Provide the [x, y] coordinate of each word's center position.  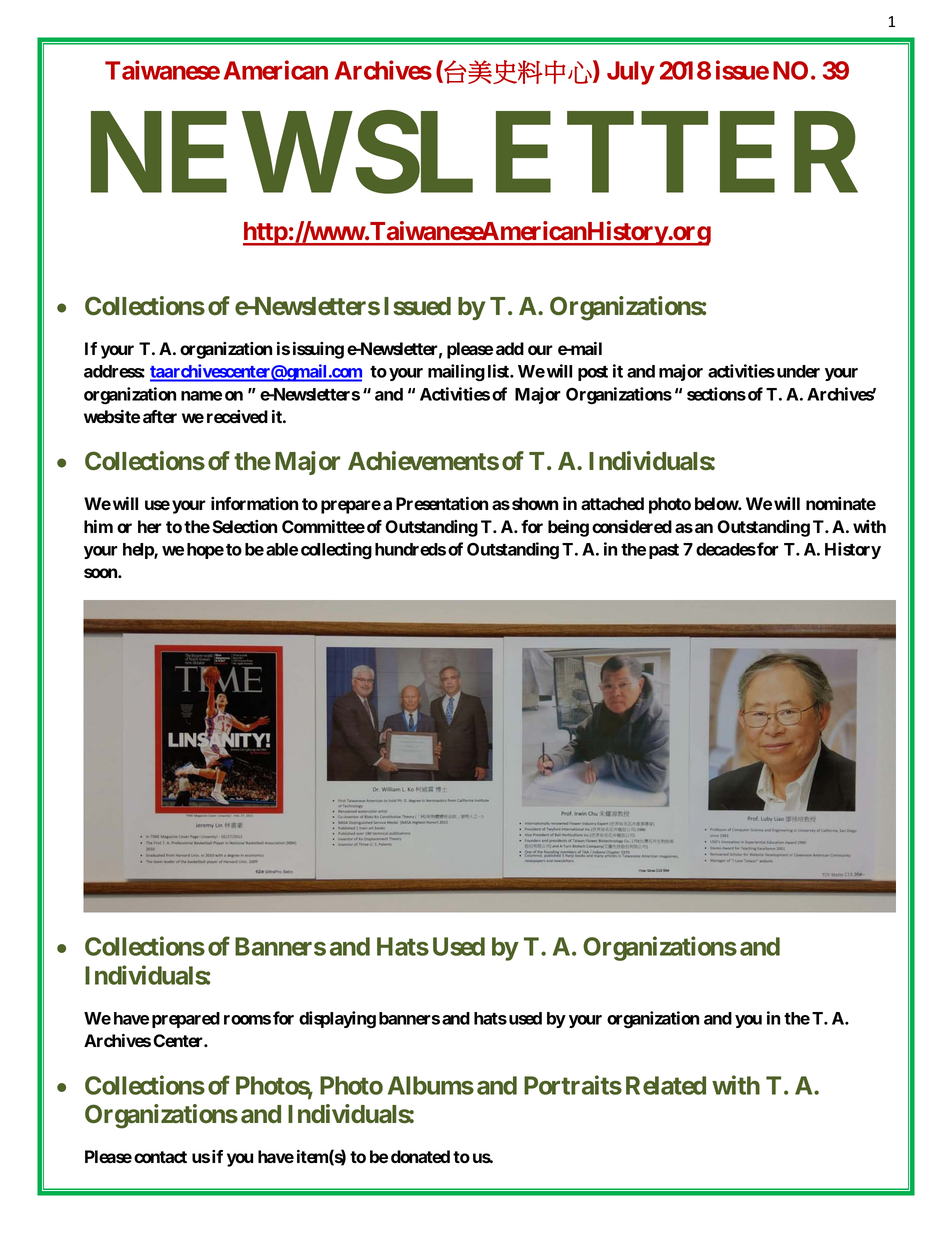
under [798, 371]
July [630, 73]
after [160, 416]
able [282, 549]
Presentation [442, 503]
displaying [337, 1020]
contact [160, 1157]
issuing [318, 350]
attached [612, 503]
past [664, 551]
